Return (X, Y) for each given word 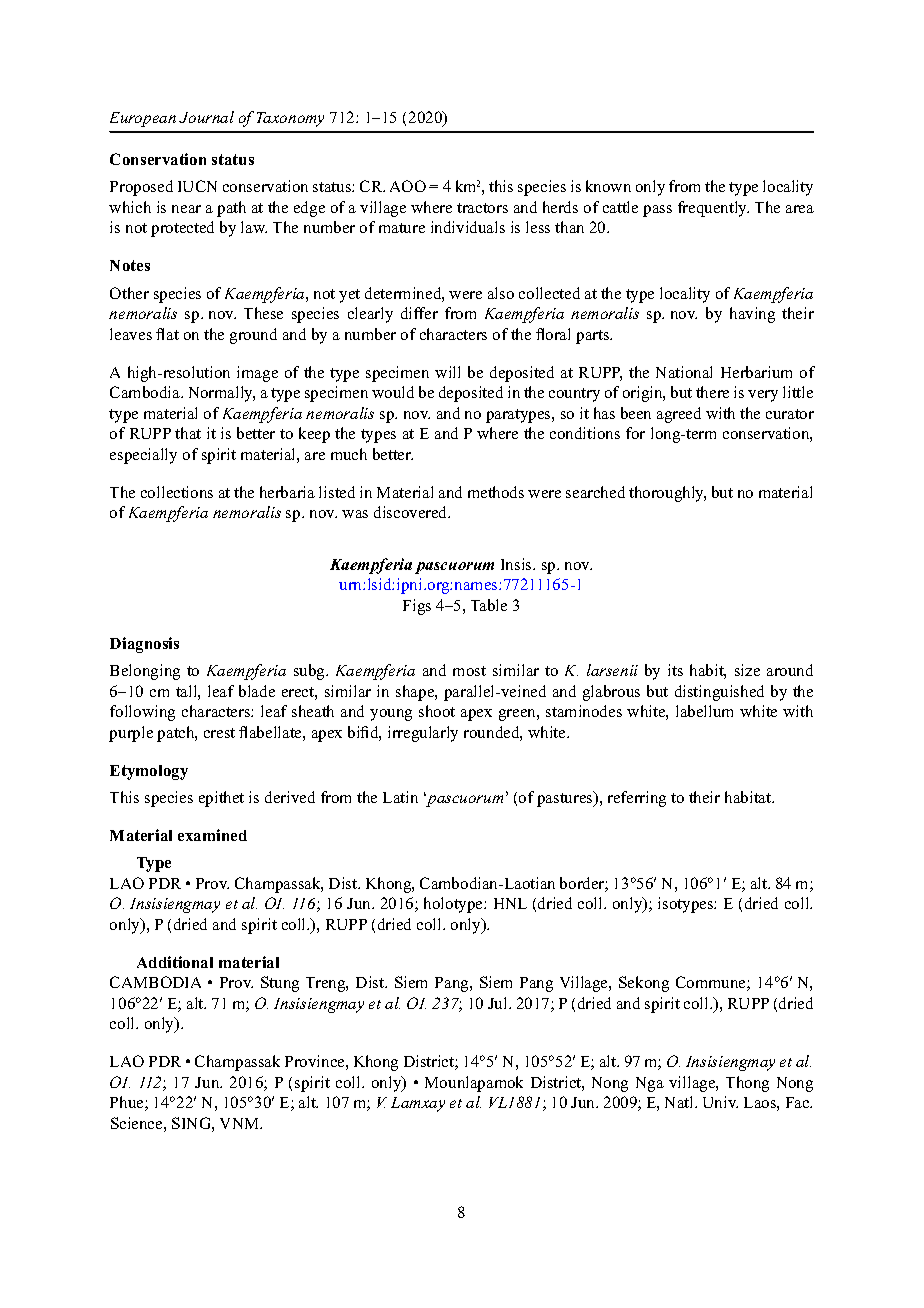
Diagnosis (144, 645)
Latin (400, 797)
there (712, 392)
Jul (499, 1003)
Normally (222, 394)
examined (212, 835)
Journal (206, 117)
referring (637, 799)
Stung (280, 984)
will (447, 372)
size (747, 670)
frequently (713, 209)
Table (489, 605)
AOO (408, 186)
